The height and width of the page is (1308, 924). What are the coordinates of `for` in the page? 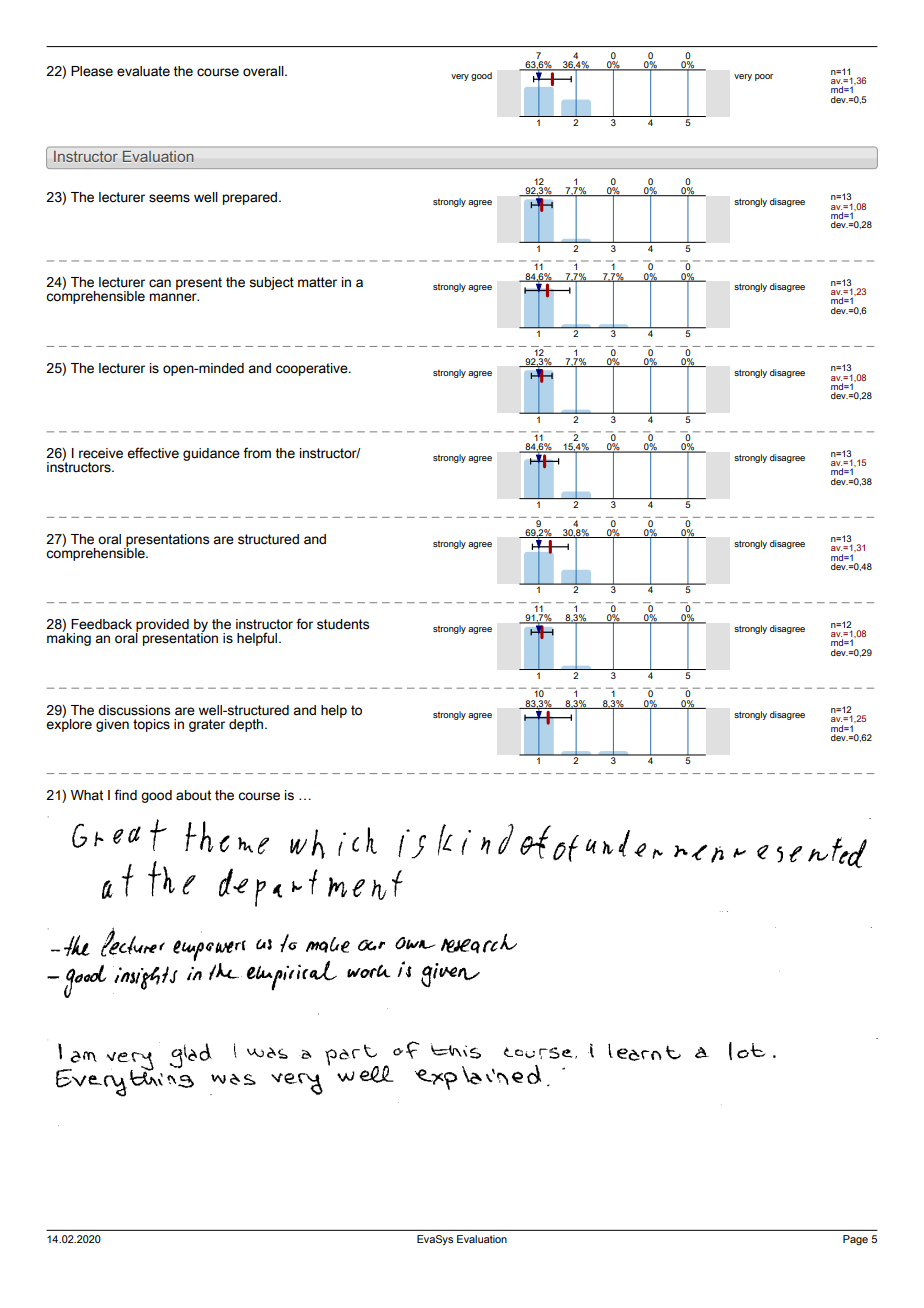 It's located at (304, 623).
